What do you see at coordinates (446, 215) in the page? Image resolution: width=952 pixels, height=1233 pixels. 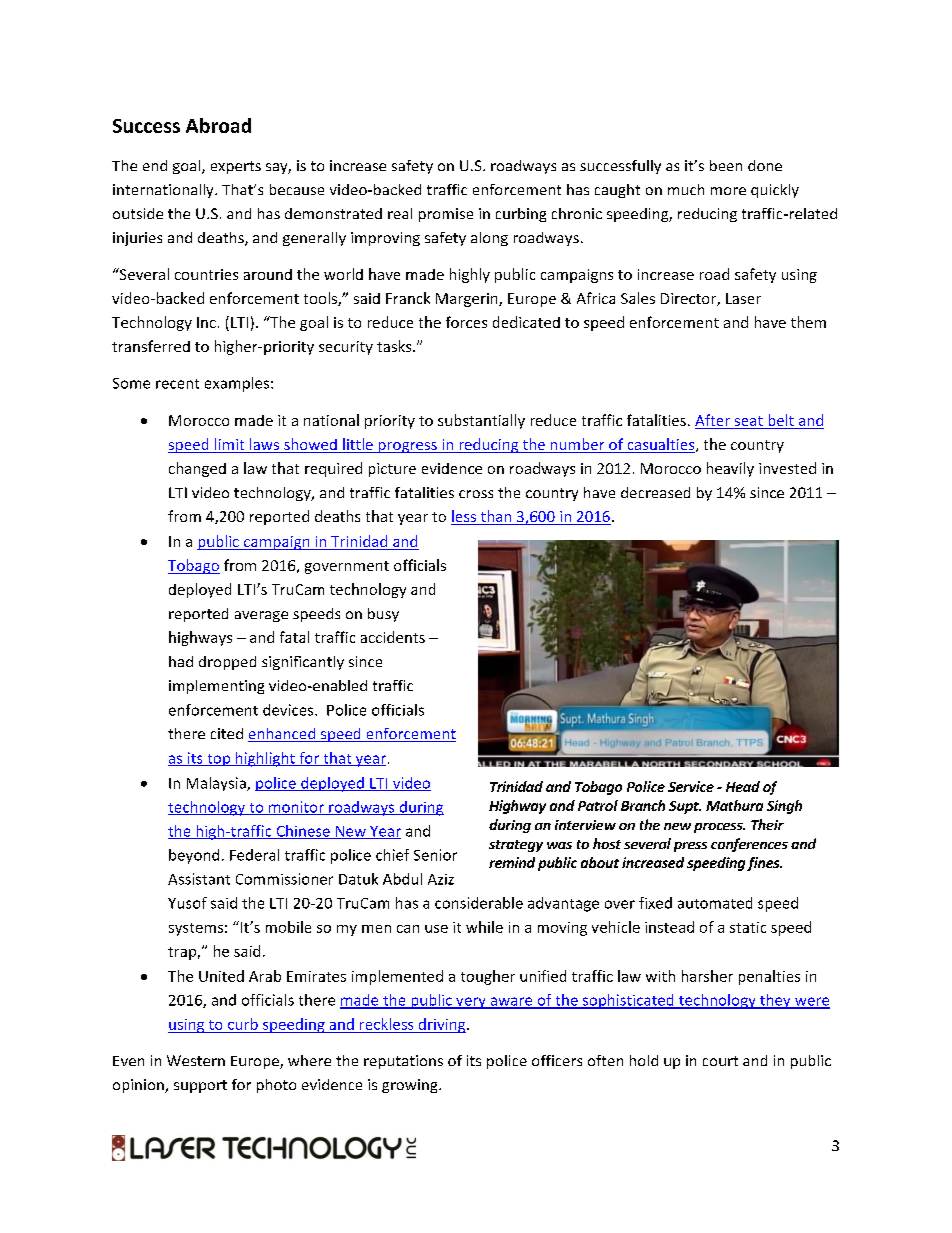 I see `promise` at bounding box center [446, 215].
